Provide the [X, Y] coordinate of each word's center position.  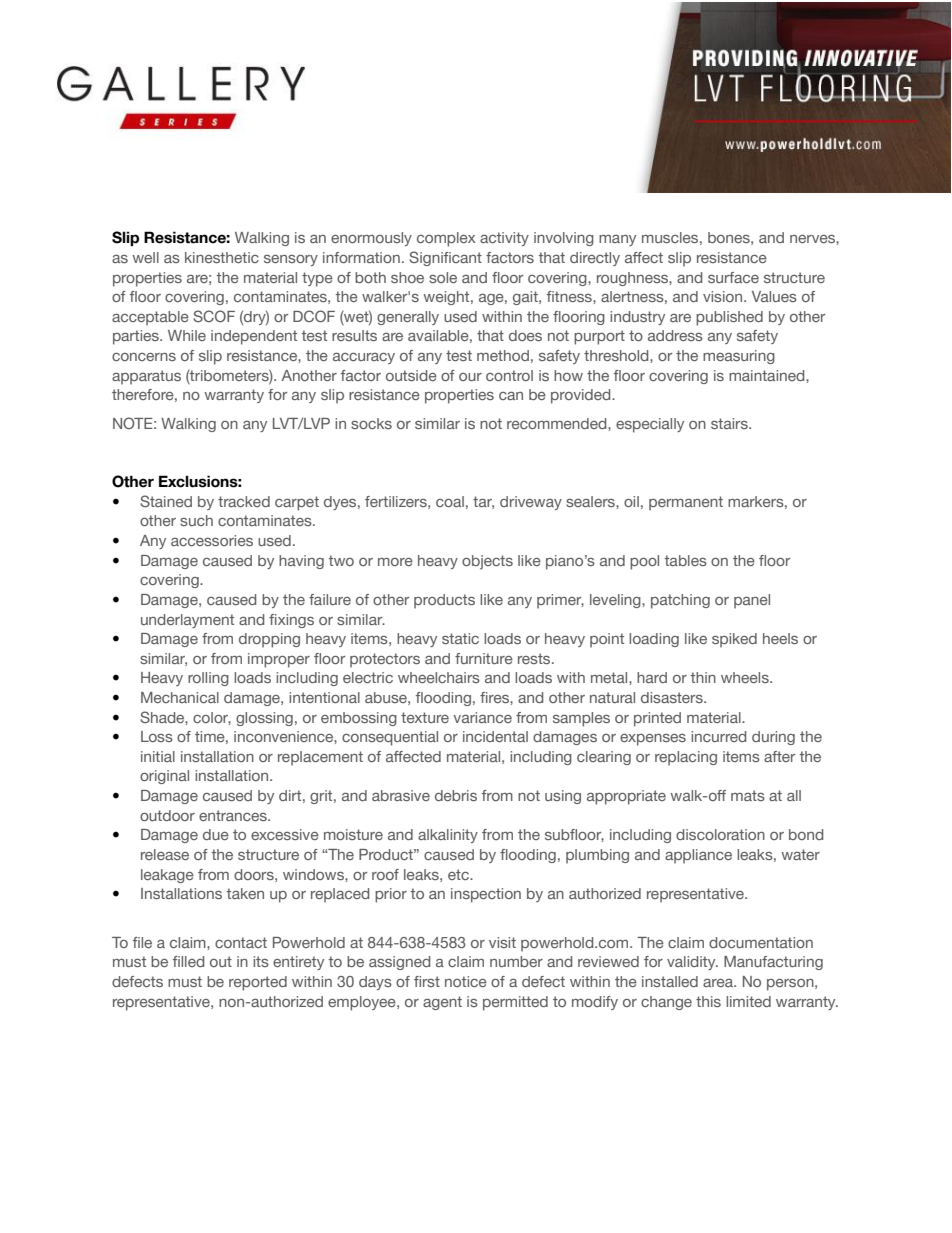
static [460, 638]
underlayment [187, 621]
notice [466, 981]
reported [258, 983]
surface [733, 277]
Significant [445, 258]
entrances [234, 815]
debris [456, 795]
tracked [244, 501]
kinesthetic [222, 257]
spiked [734, 640]
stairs [730, 423]
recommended [558, 423]
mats [748, 795]
